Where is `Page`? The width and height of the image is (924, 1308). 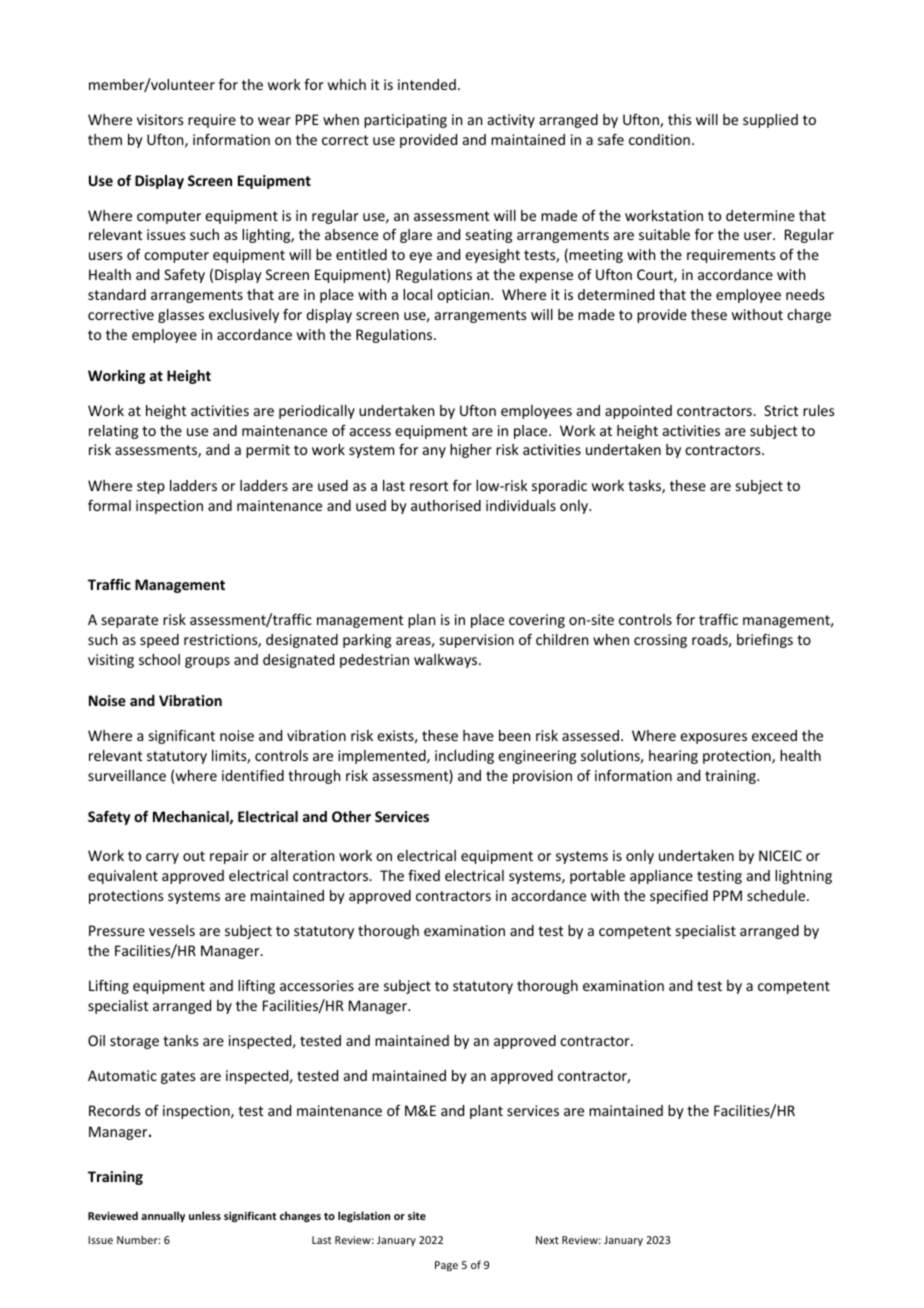
Page is located at coordinates (446, 1266).
